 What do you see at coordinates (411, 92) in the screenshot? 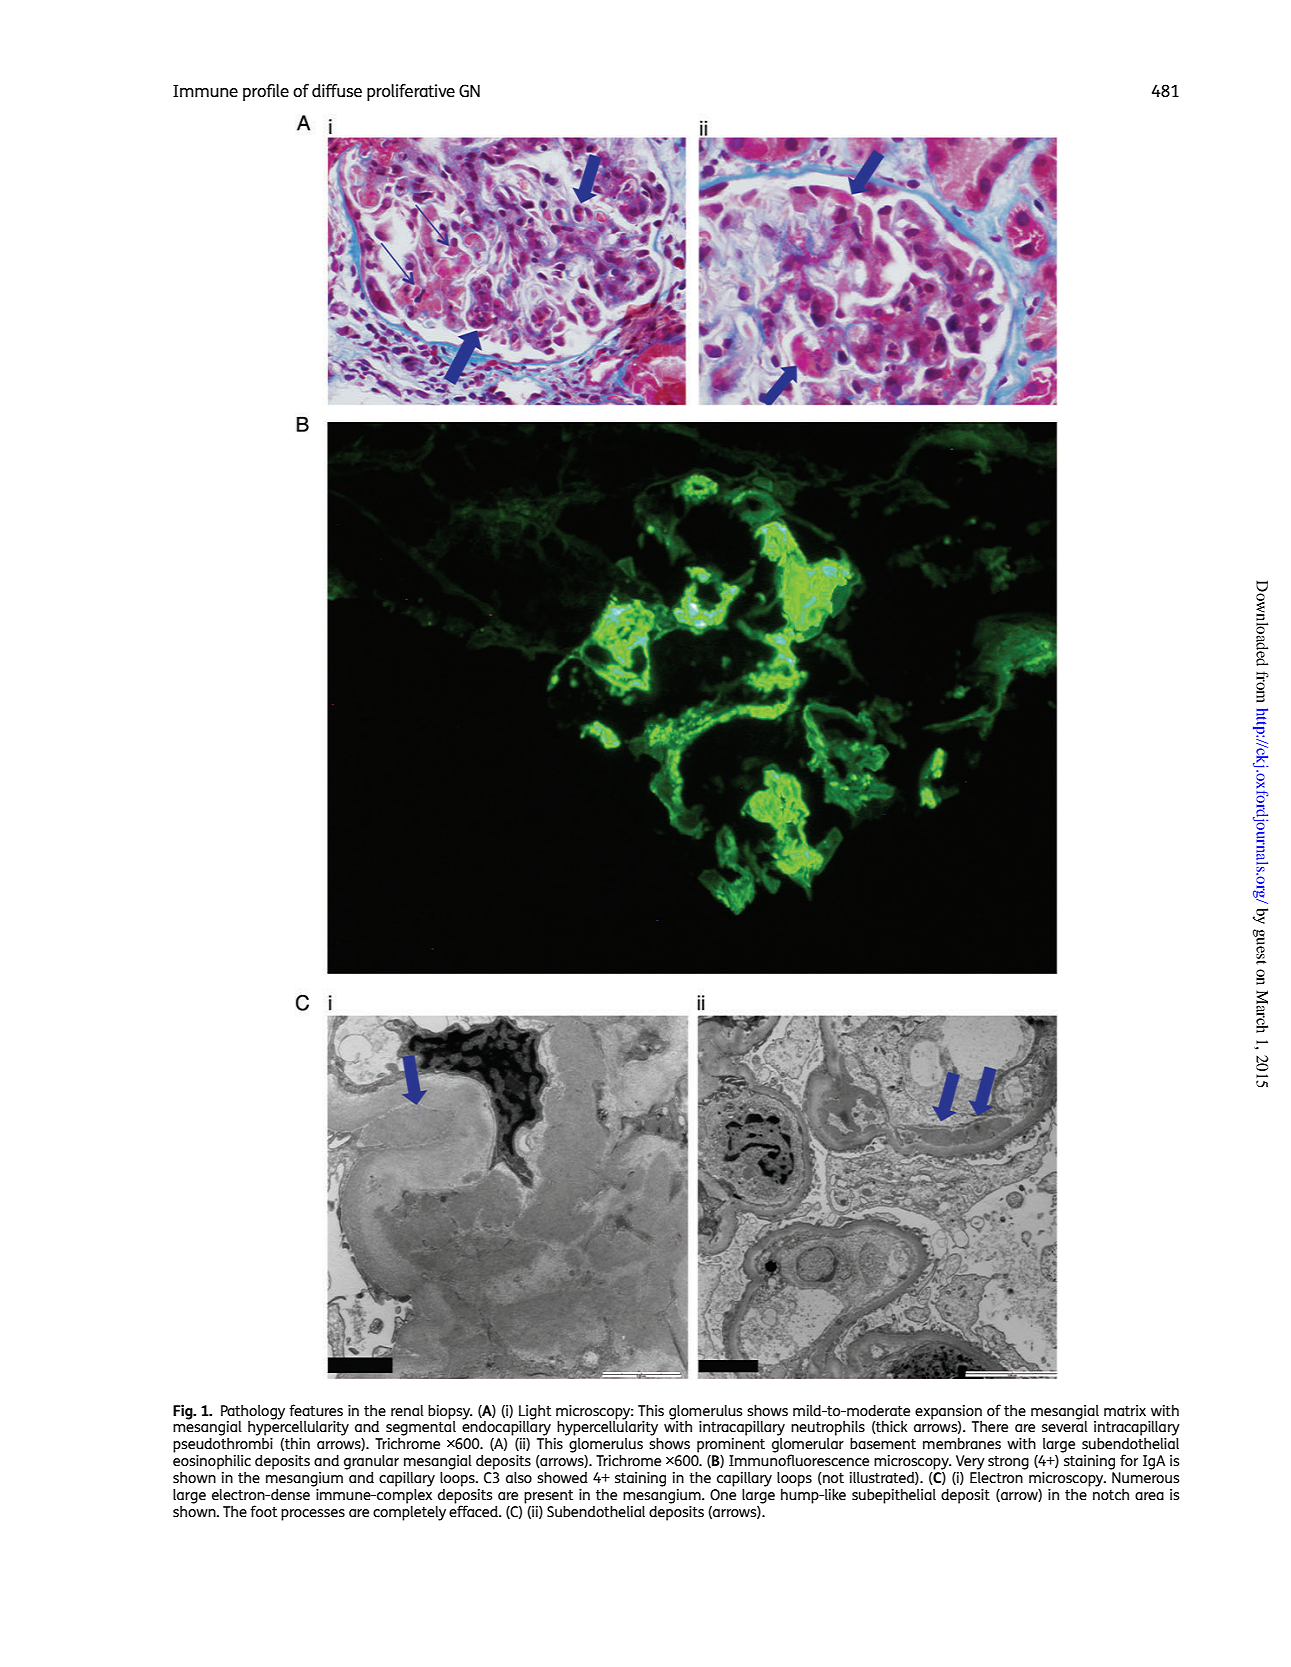
I see `proliferative` at bounding box center [411, 92].
